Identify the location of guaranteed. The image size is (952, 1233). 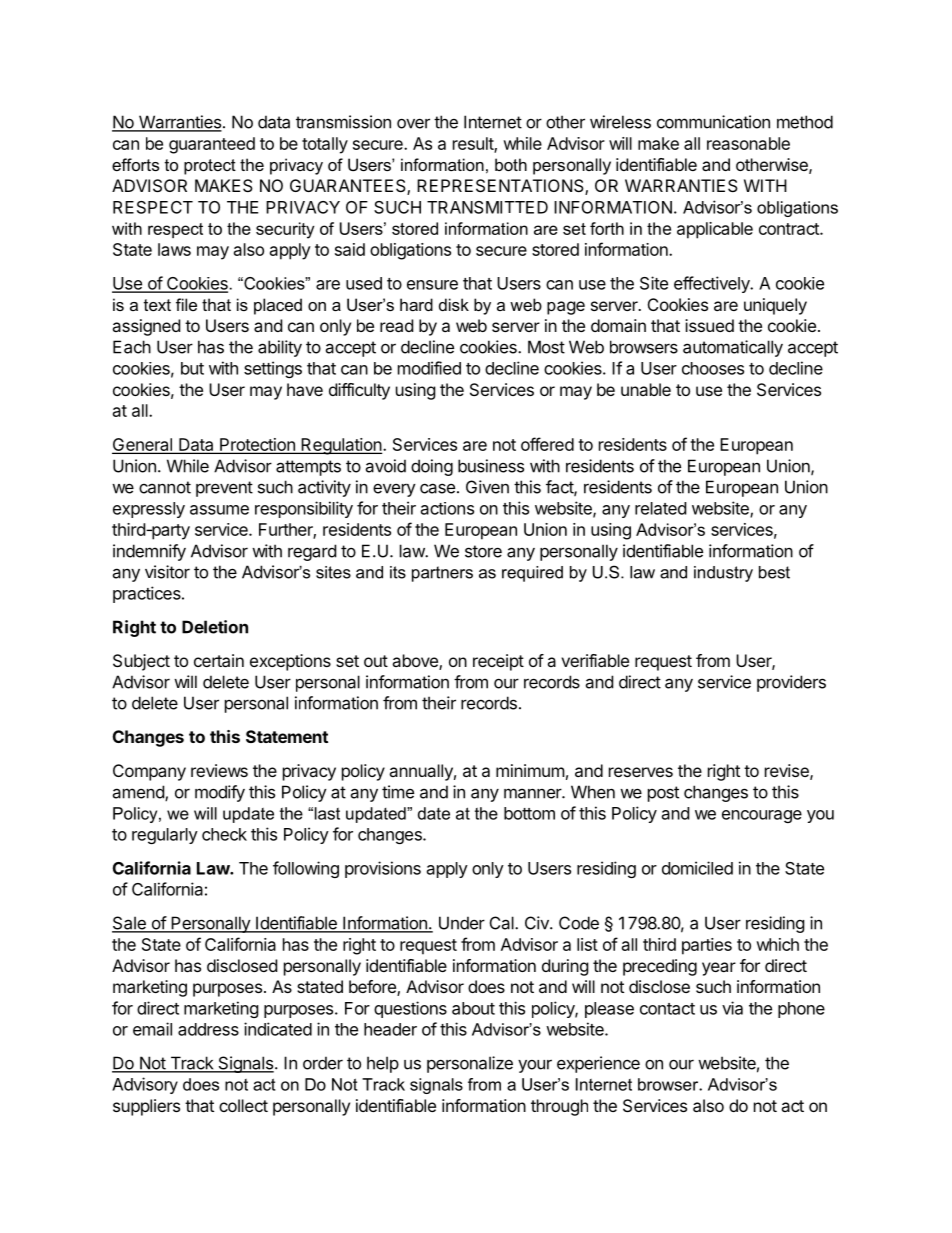
(212, 145).
